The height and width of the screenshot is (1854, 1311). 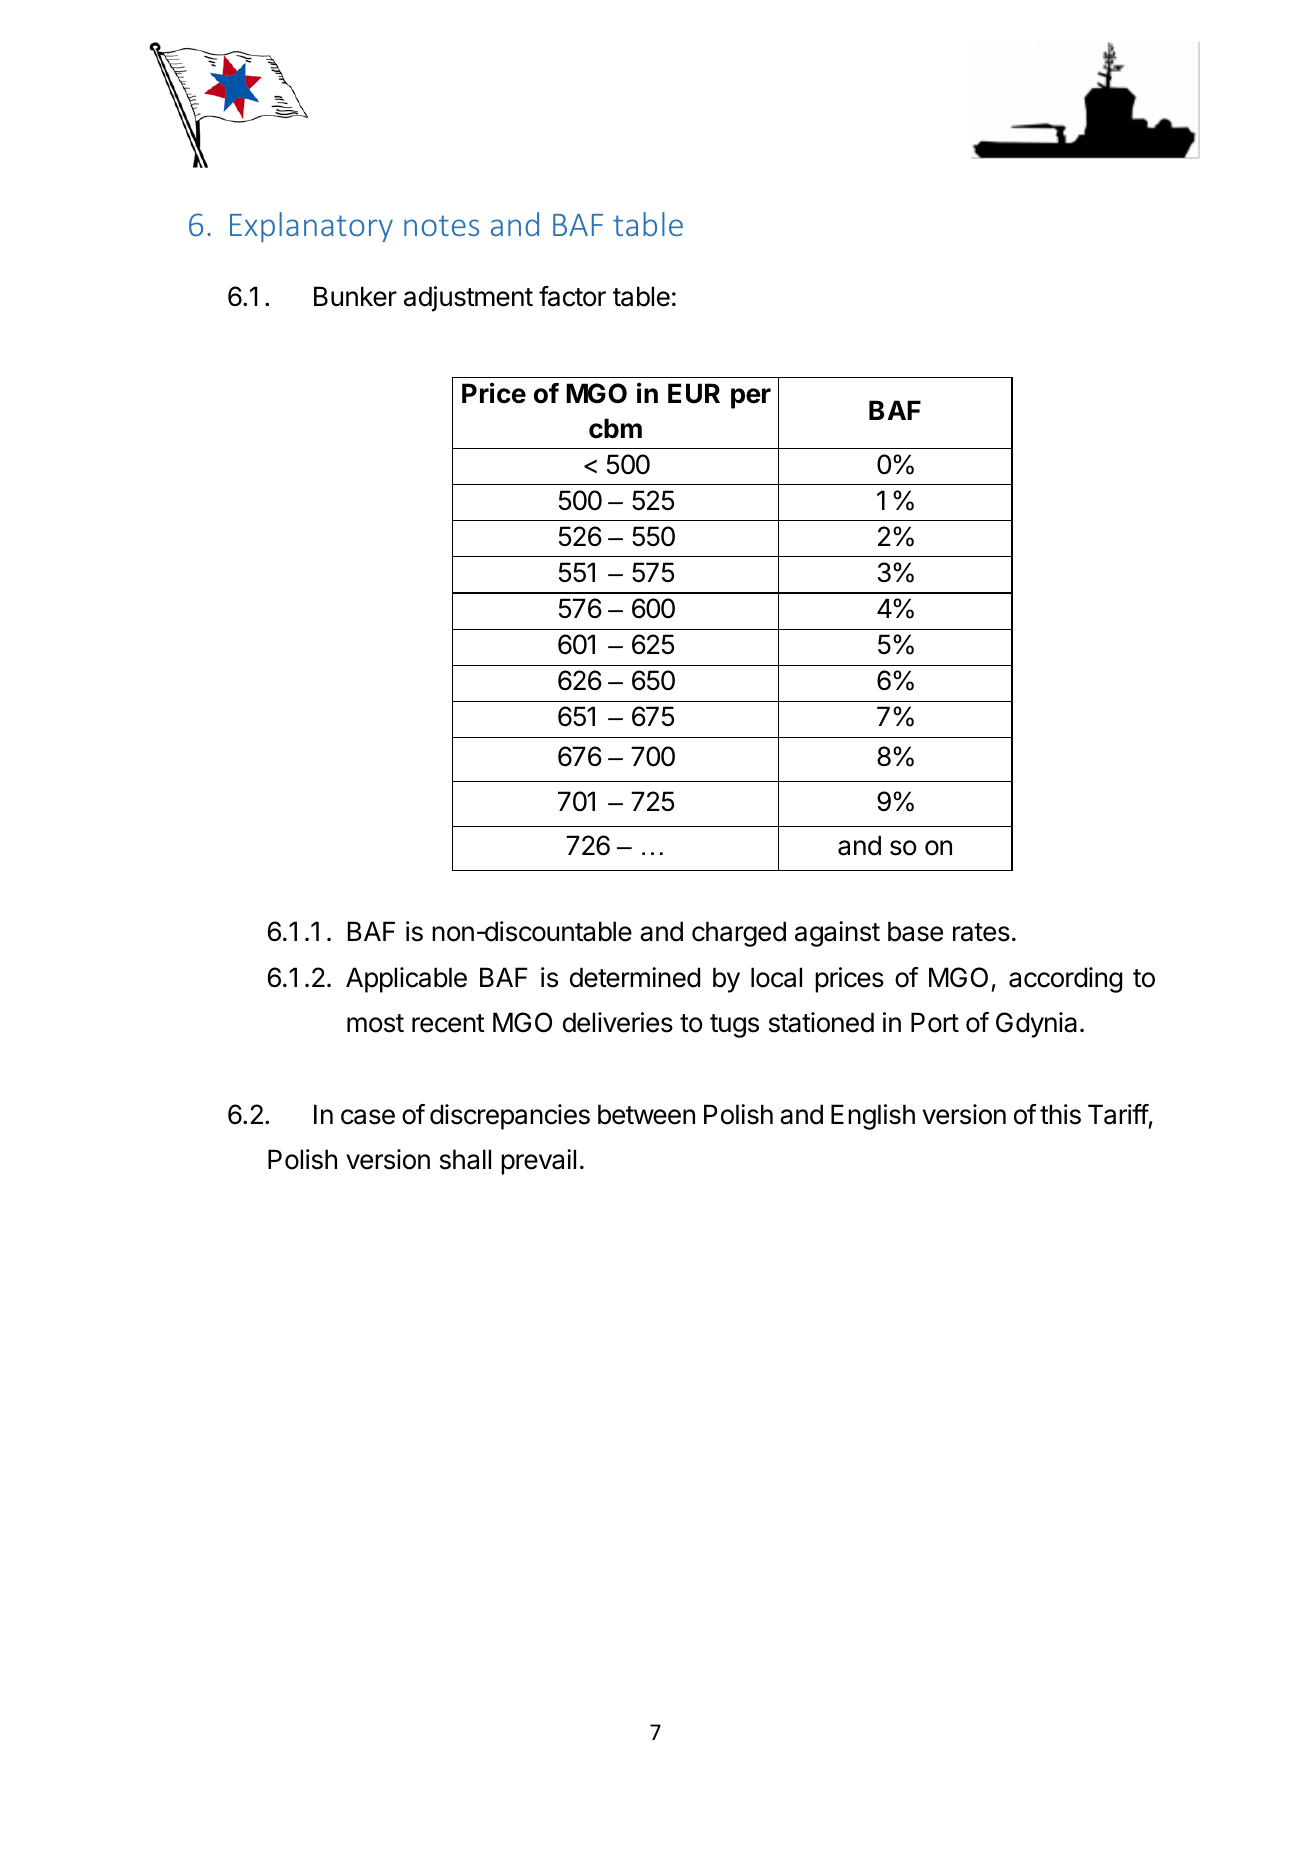 What do you see at coordinates (368, 1117) in the screenshot?
I see `case` at bounding box center [368, 1117].
